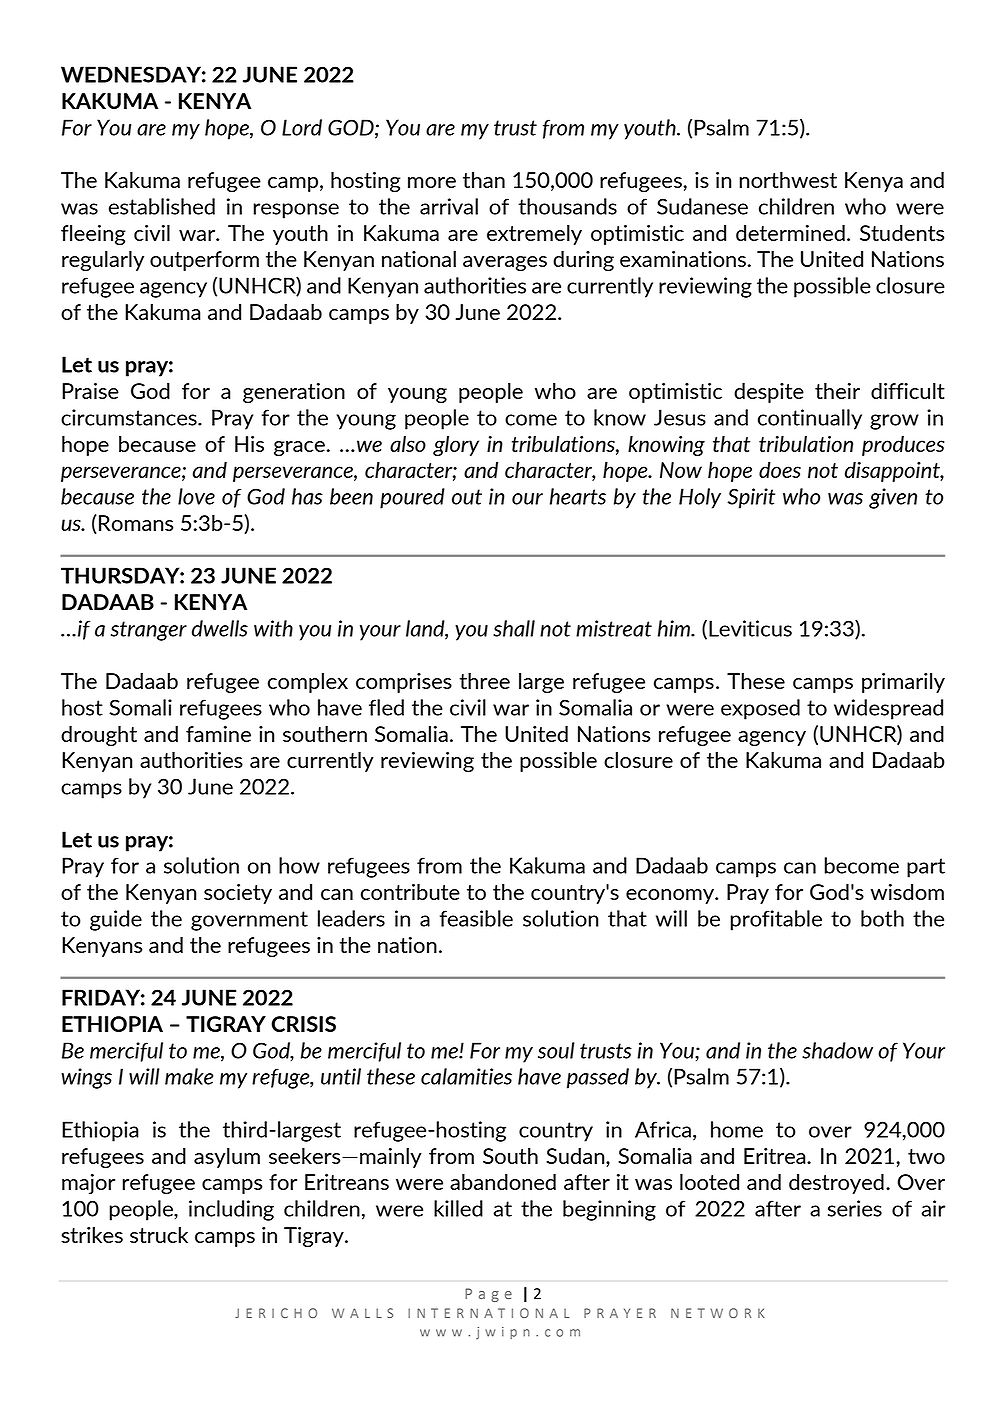 The width and height of the screenshot is (1006, 1423). I want to click on northwest, so click(788, 180).
